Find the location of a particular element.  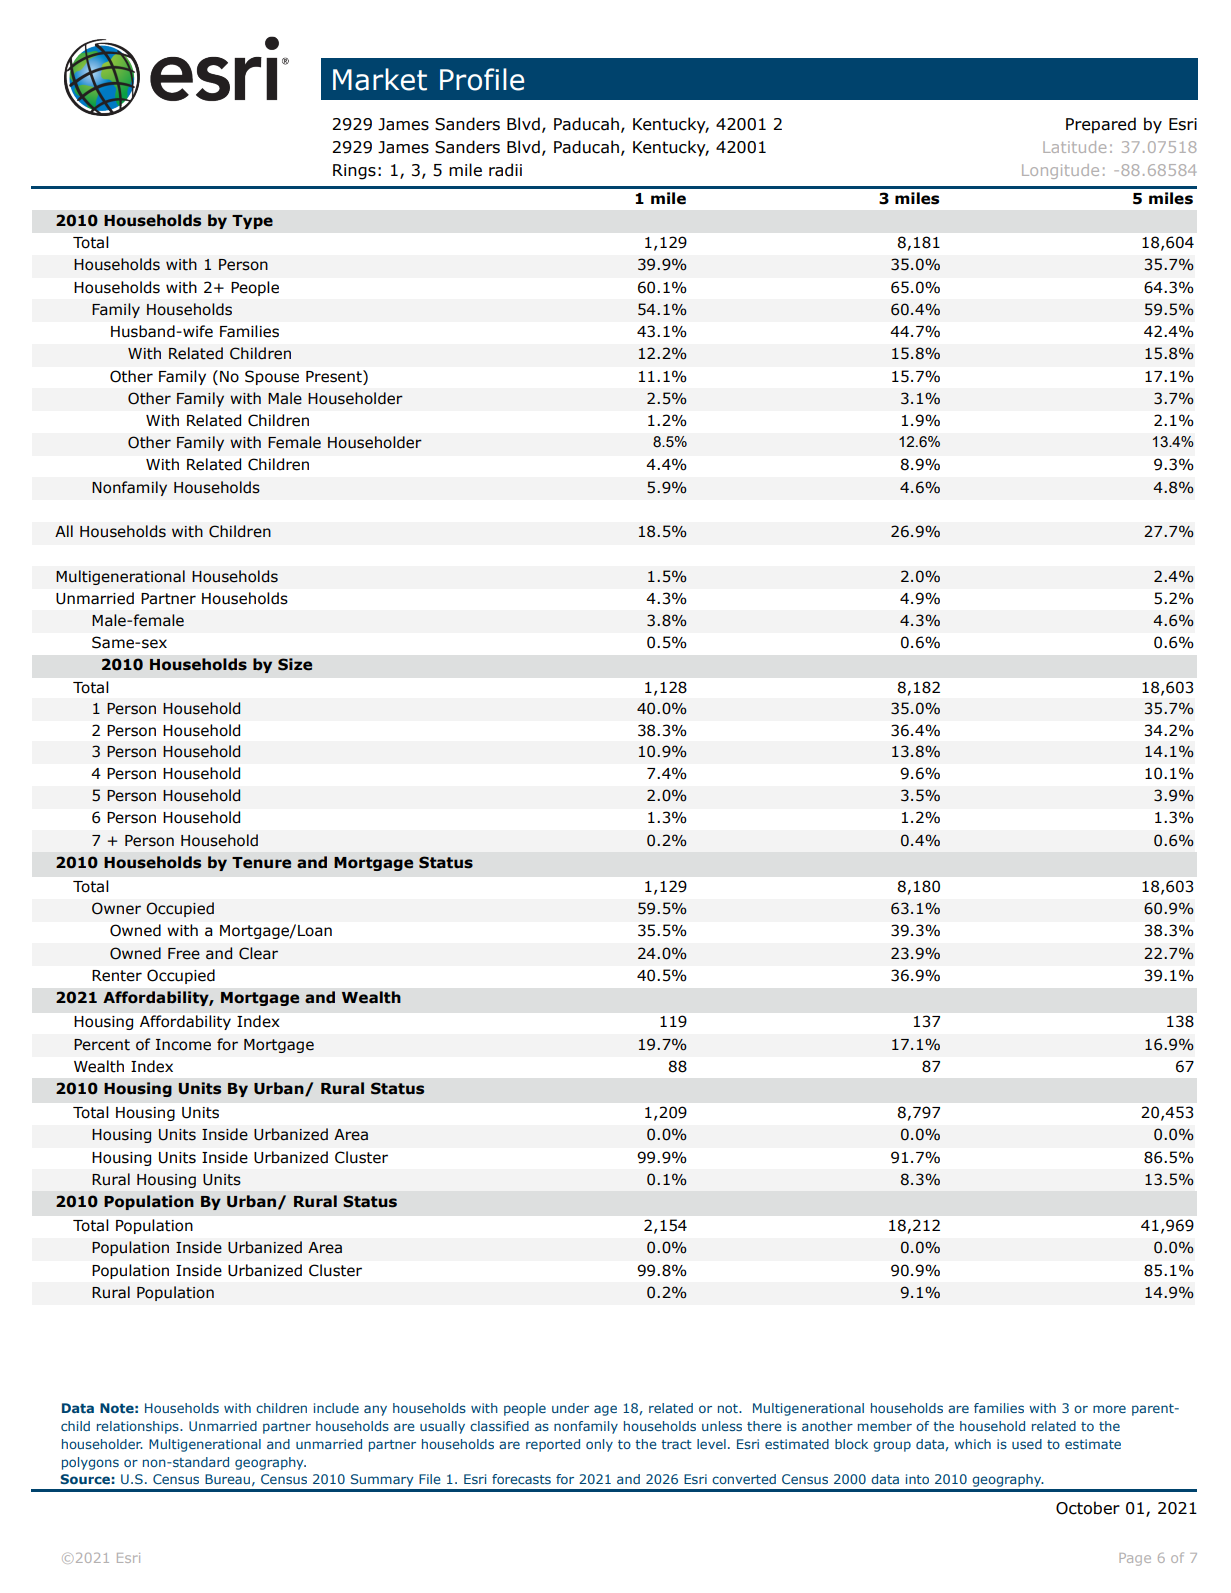

Bureau is located at coordinates (227, 1479).
